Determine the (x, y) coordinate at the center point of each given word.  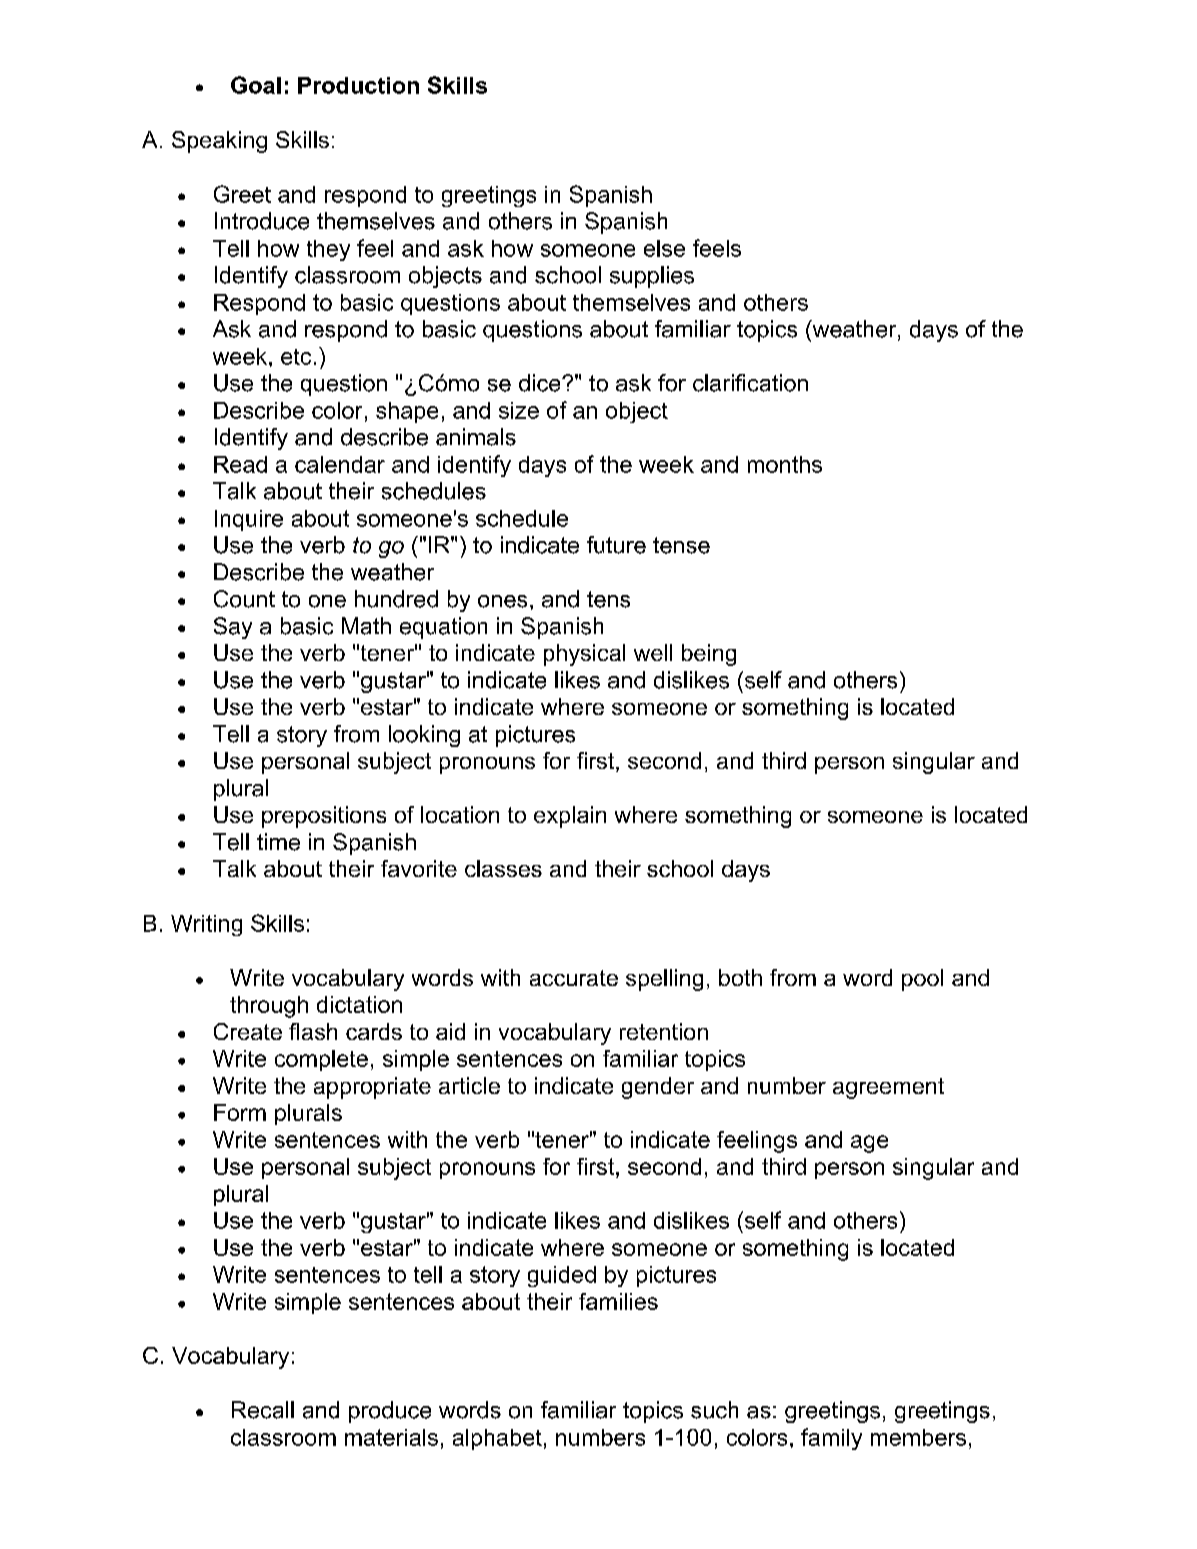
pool (922, 980)
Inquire (249, 520)
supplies (652, 277)
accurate (574, 978)
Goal (256, 85)
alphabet (497, 1439)
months (785, 464)
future (616, 545)
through (269, 1007)
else (664, 248)
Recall (263, 1410)
